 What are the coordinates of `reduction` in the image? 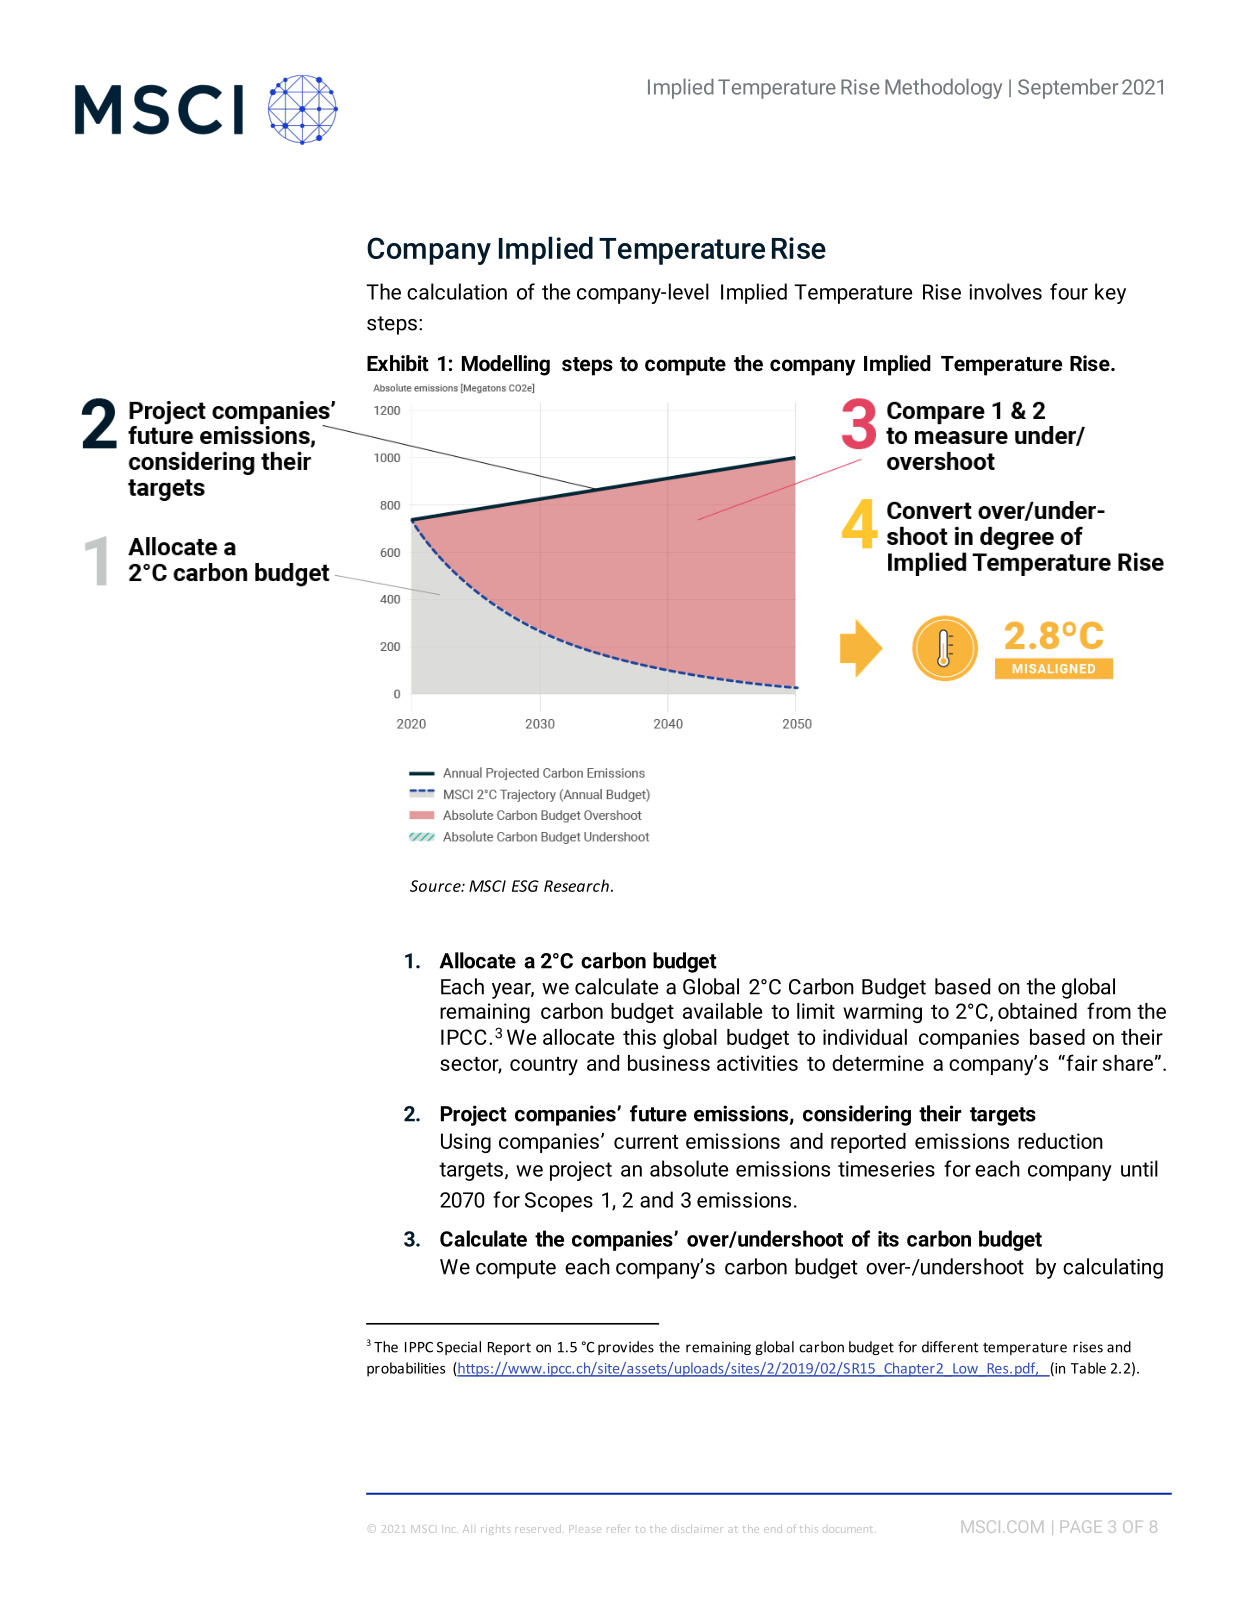 It's located at (1060, 1141).
